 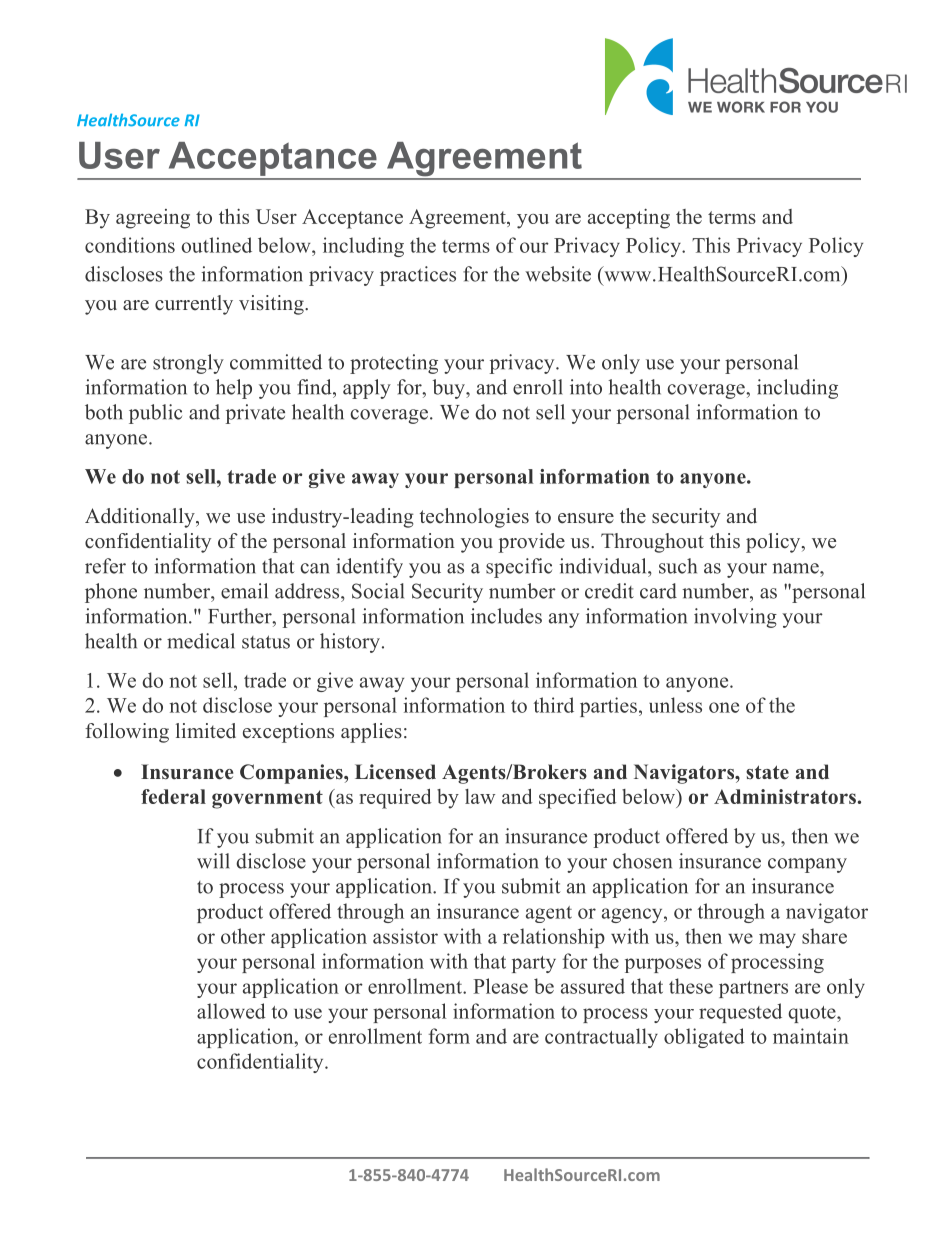 I want to click on limited, so click(x=206, y=731).
